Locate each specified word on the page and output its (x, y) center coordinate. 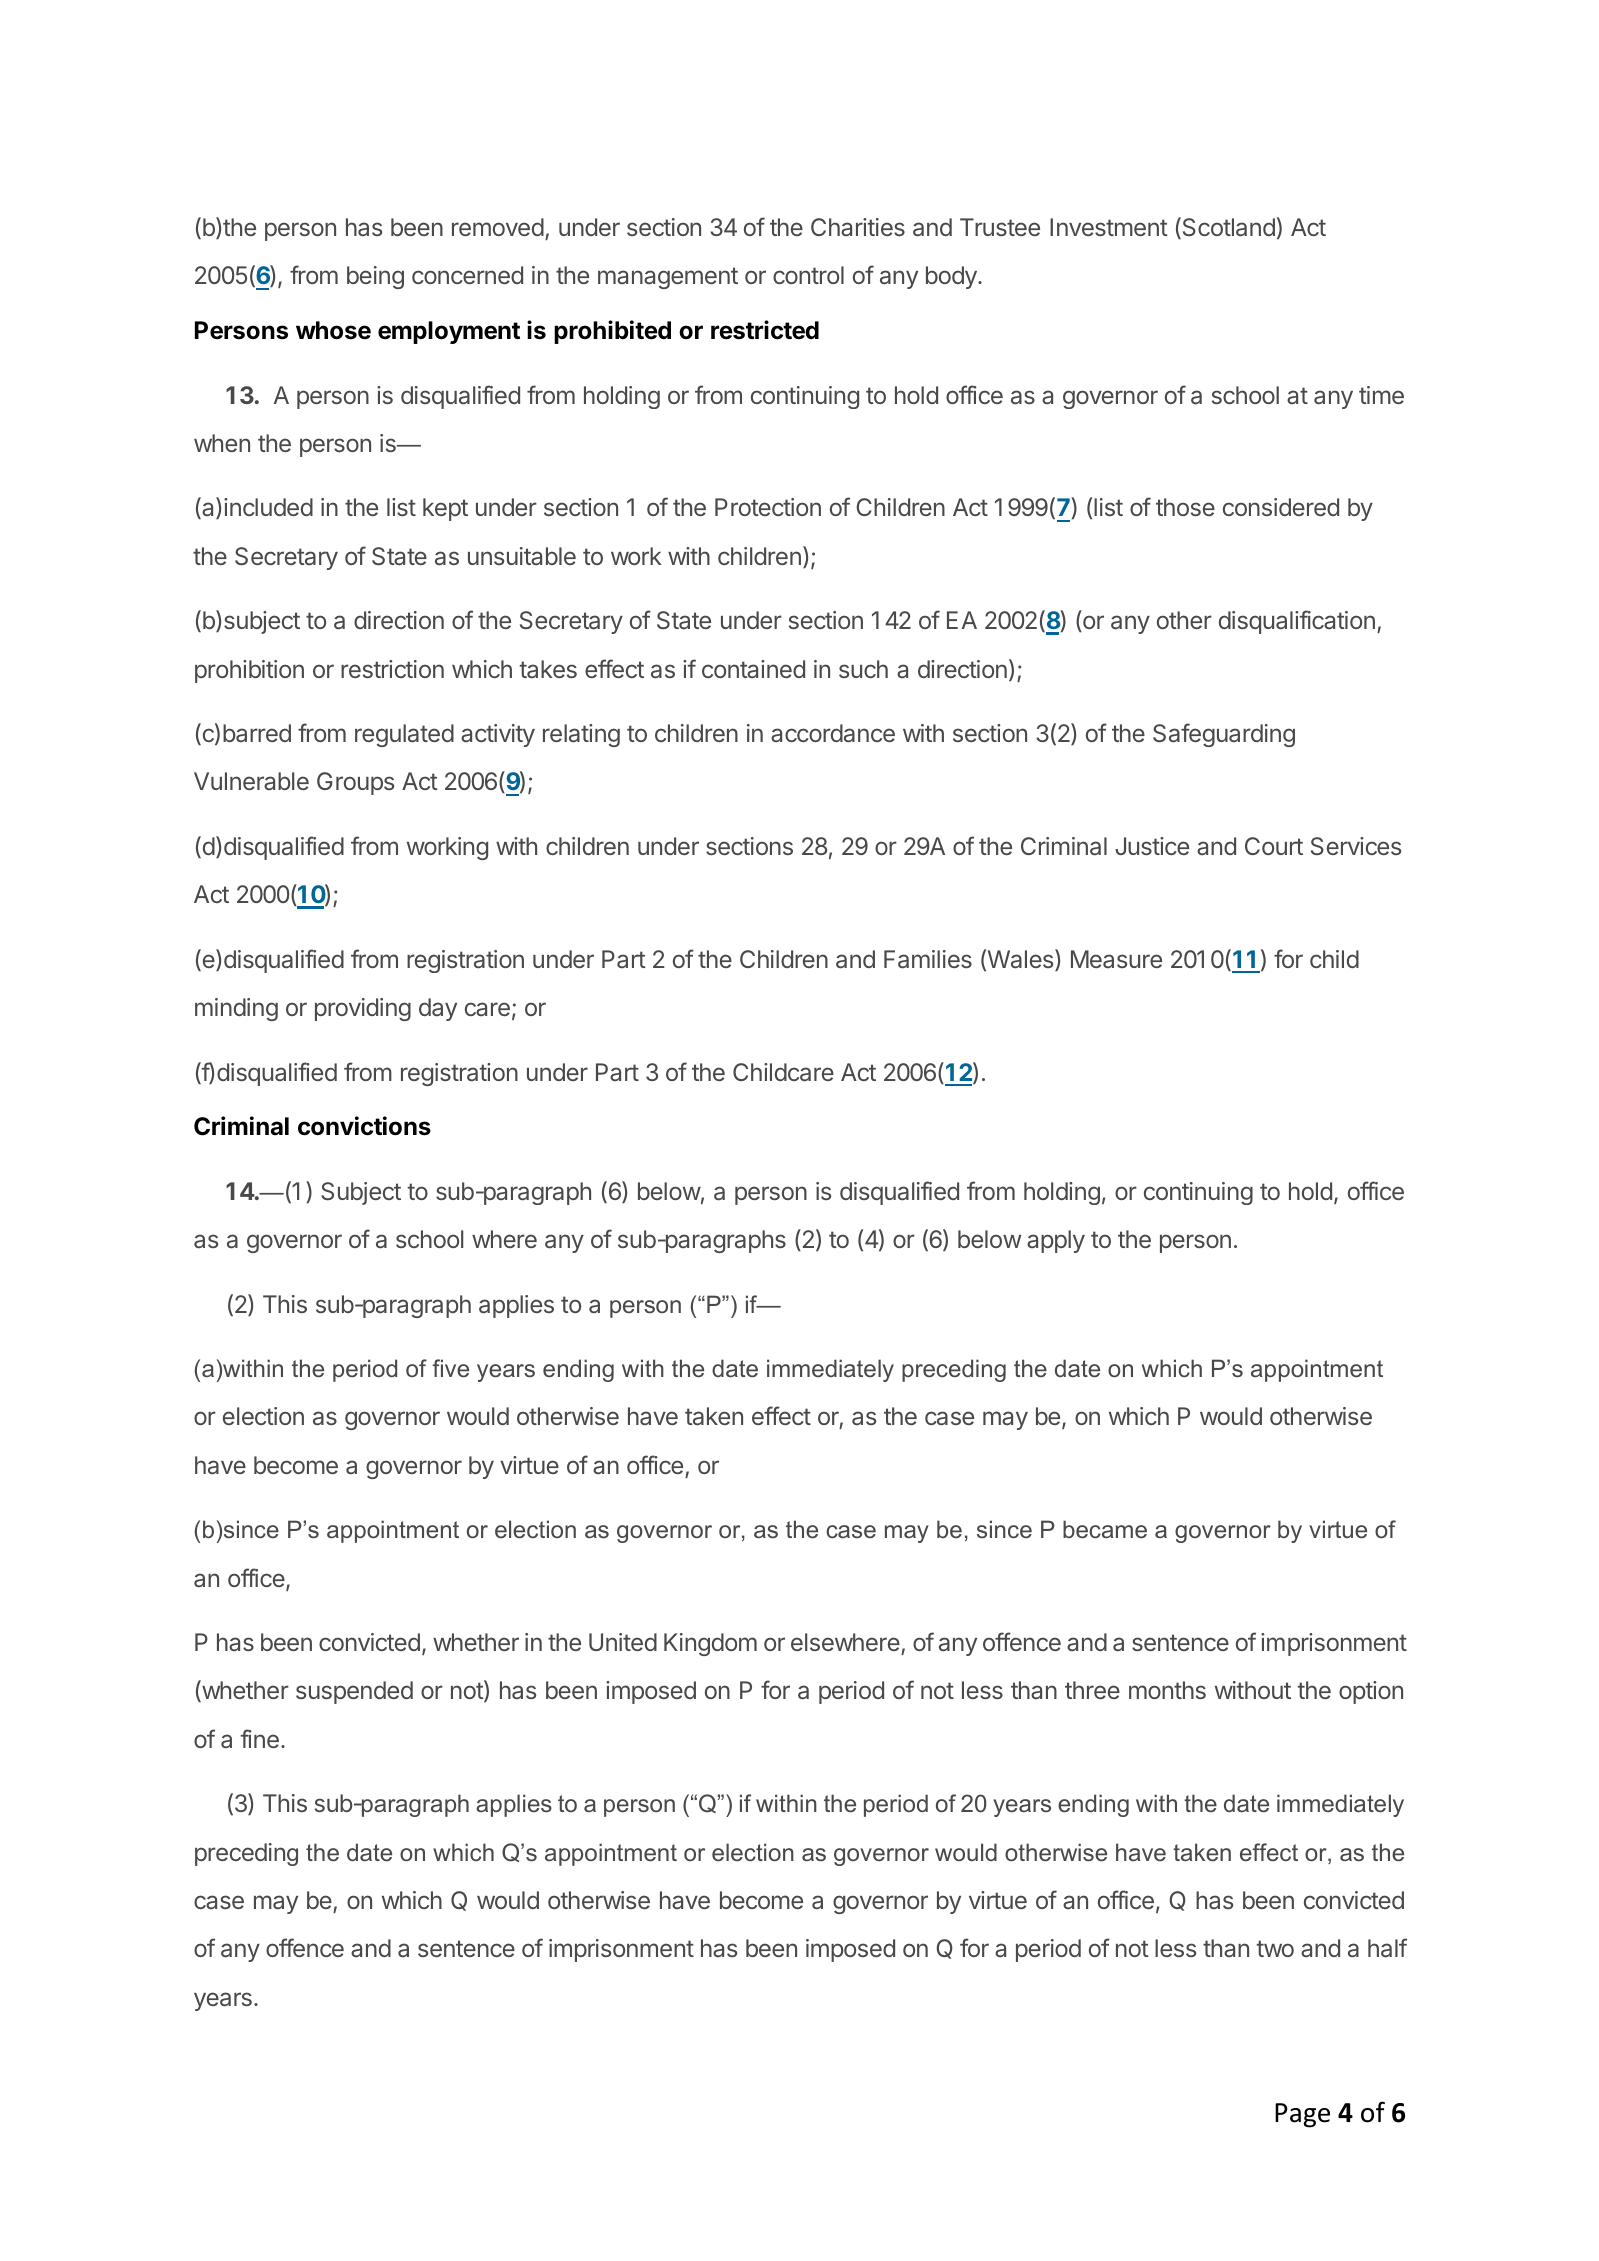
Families (928, 959)
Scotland (1227, 228)
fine (260, 1738)
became (1105, 1529)
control (808, 275)
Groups (355, 783)
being (375, 277)
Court (1274, 846)
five (450, 1368)
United (623, 1642)
